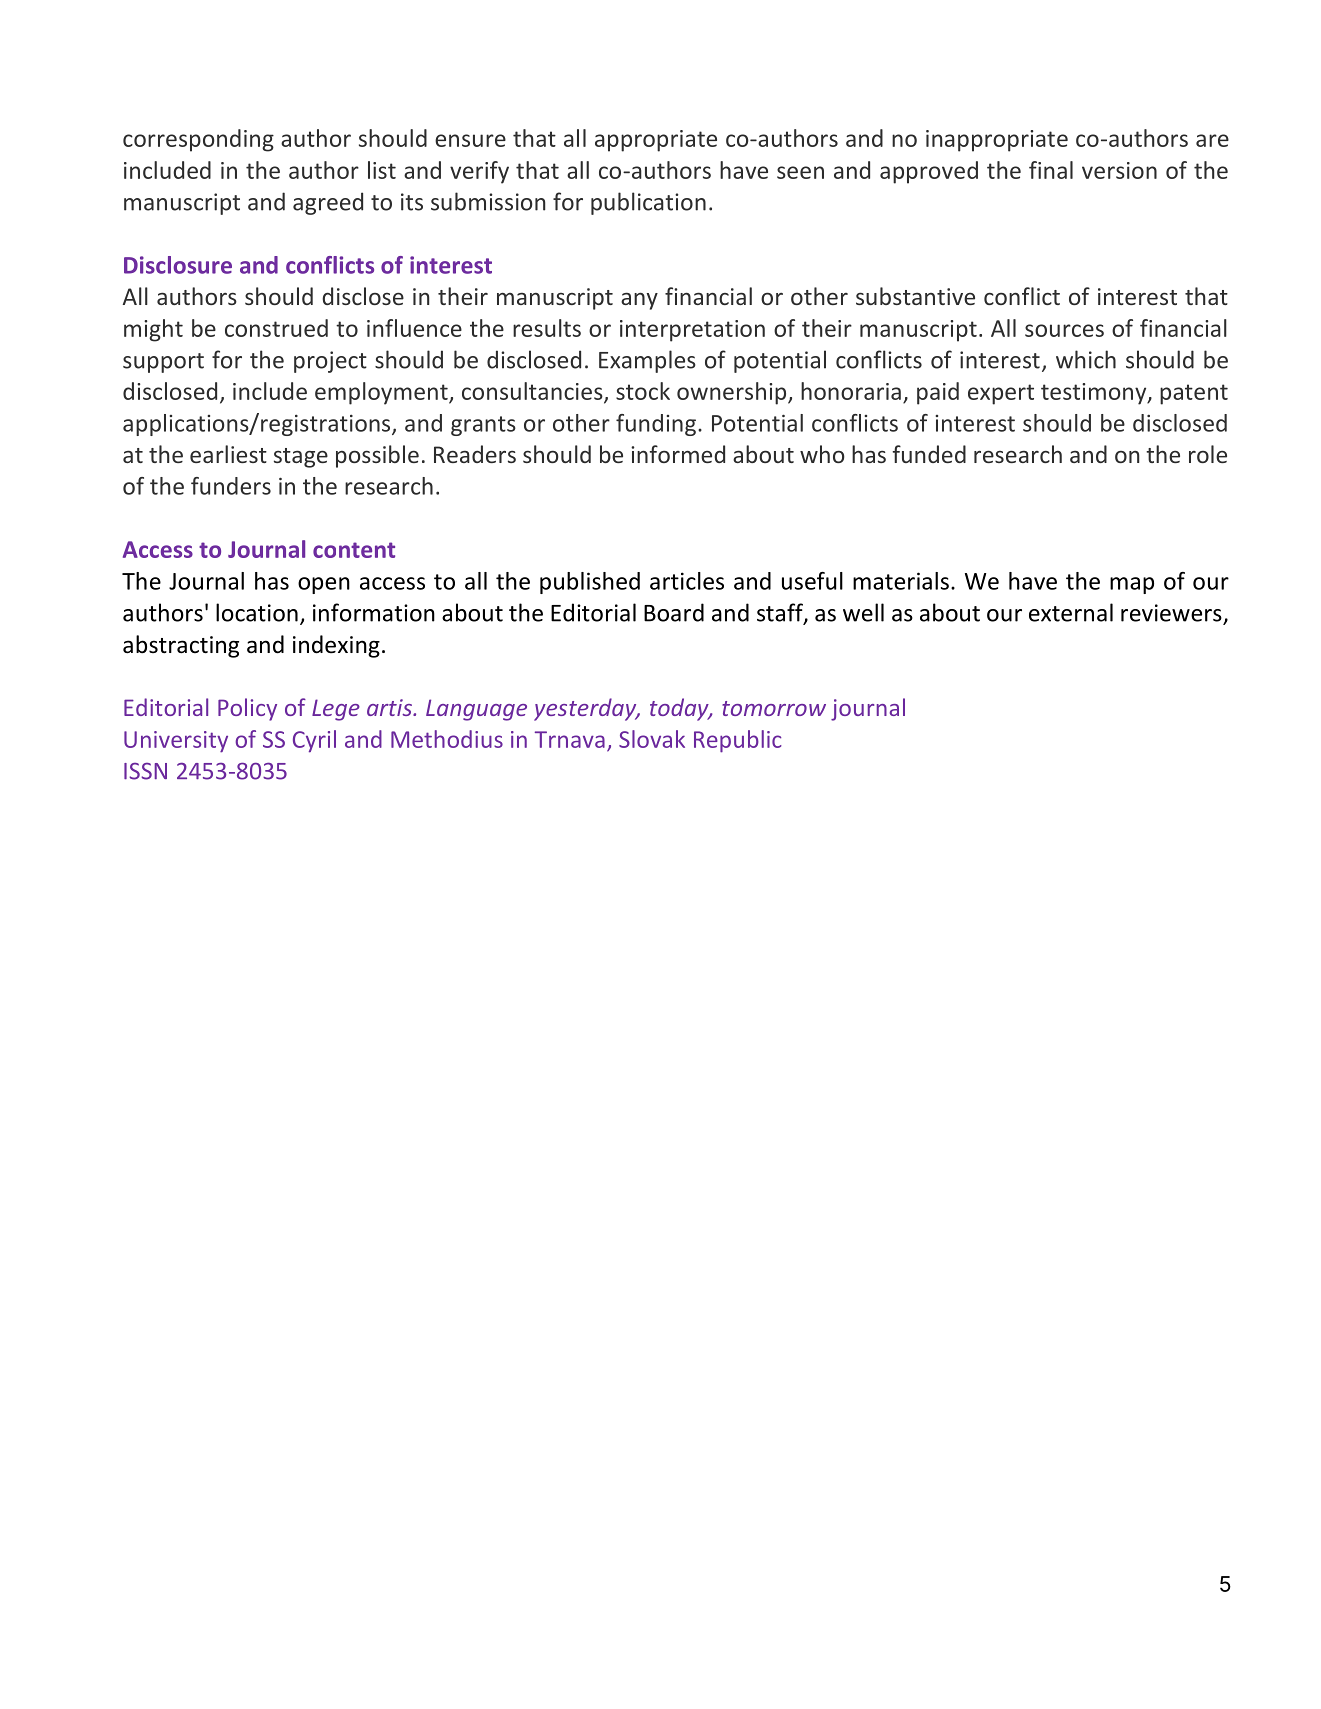 The height and width of the page is (1709, 1321). What do you see at coordinates (314, 741) in the page?
I see `Cyril` at bounding box center [314, 741].
